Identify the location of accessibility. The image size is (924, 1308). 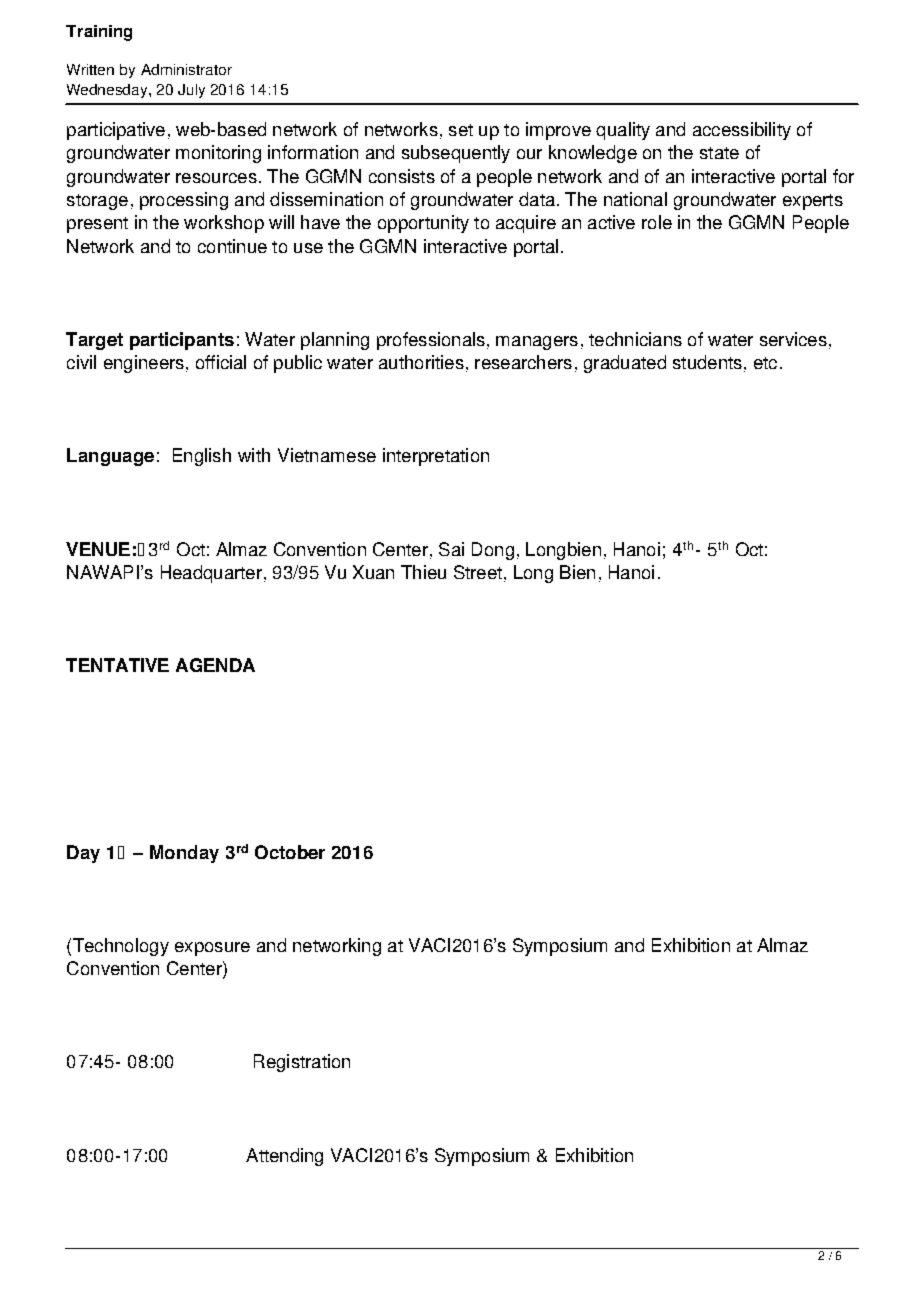
(742, 131).
